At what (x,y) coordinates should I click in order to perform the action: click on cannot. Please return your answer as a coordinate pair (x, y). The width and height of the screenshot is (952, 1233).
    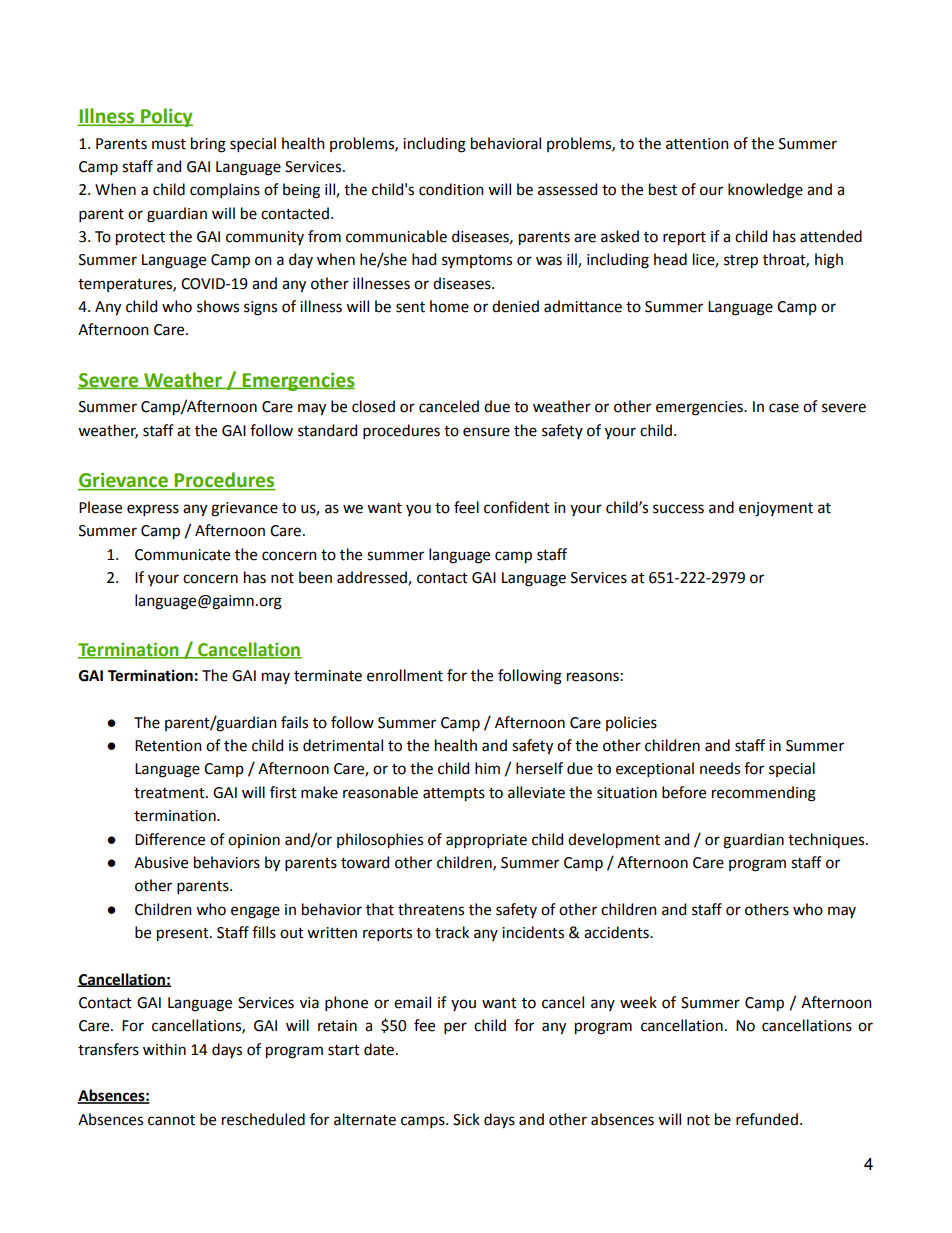
    Looking at the image, I should click on (171, 1120).
